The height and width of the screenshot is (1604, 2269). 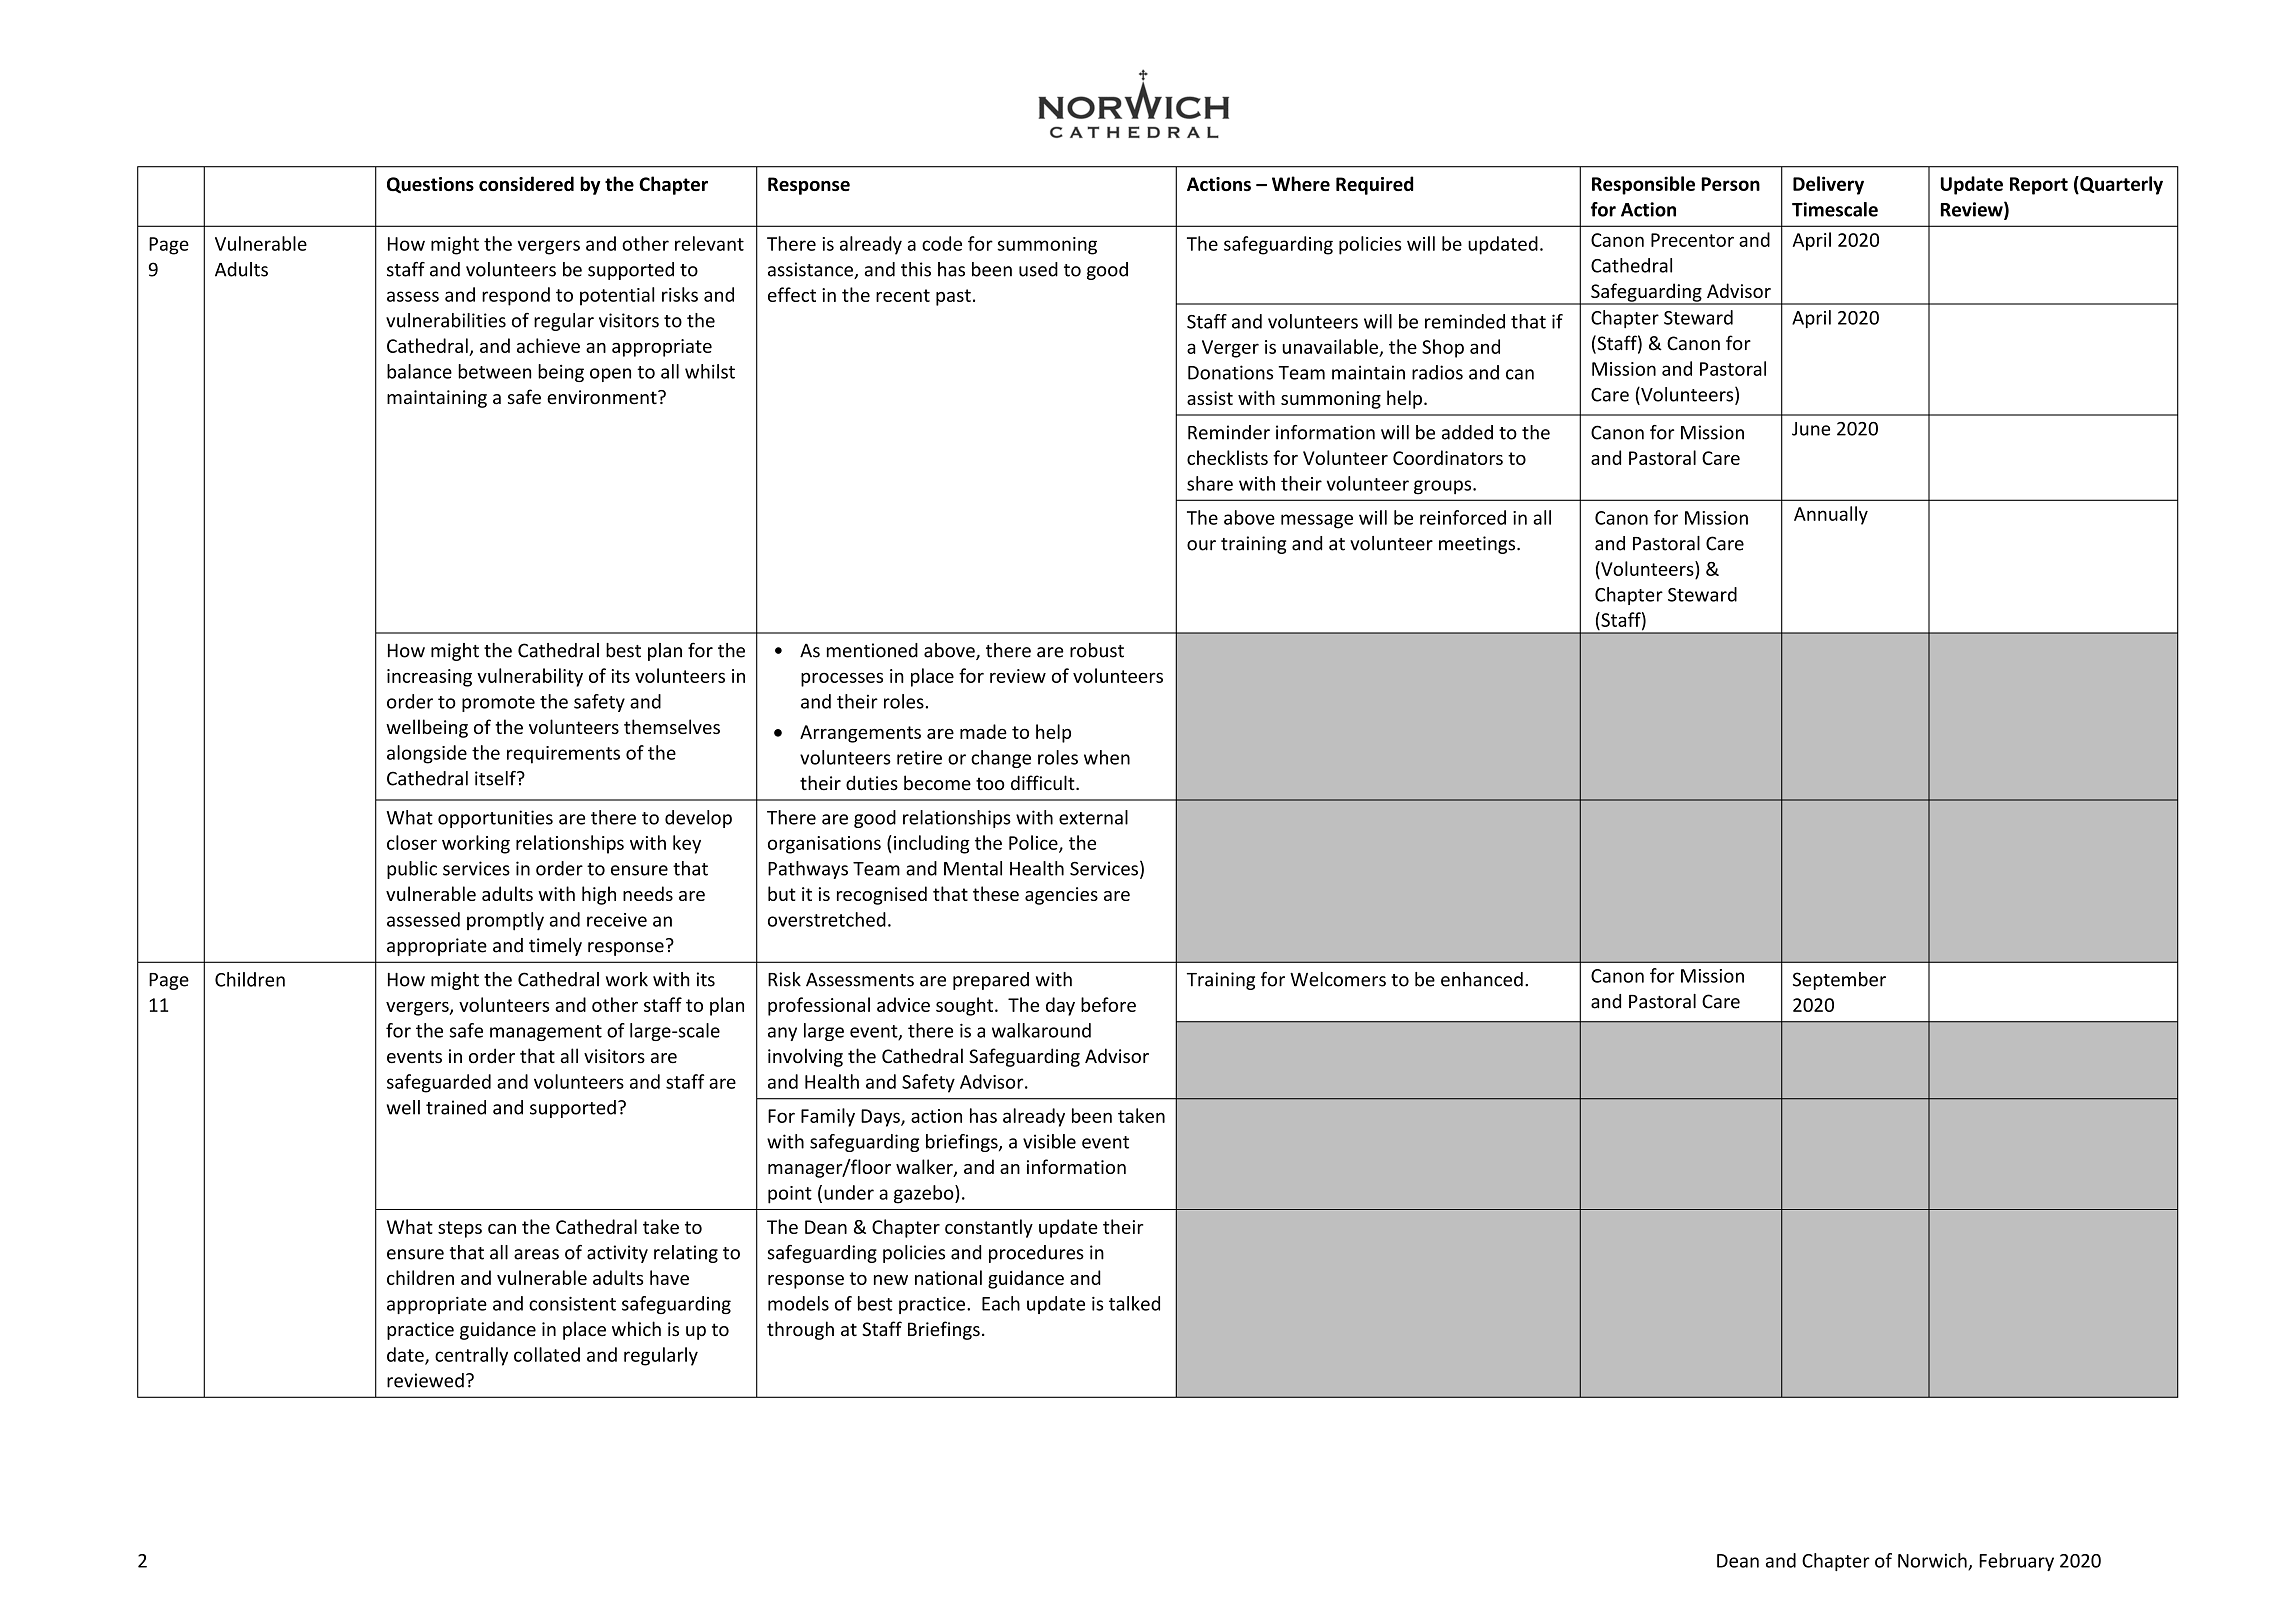 I want to click on Delivery, so click(x=1828, y=185).
